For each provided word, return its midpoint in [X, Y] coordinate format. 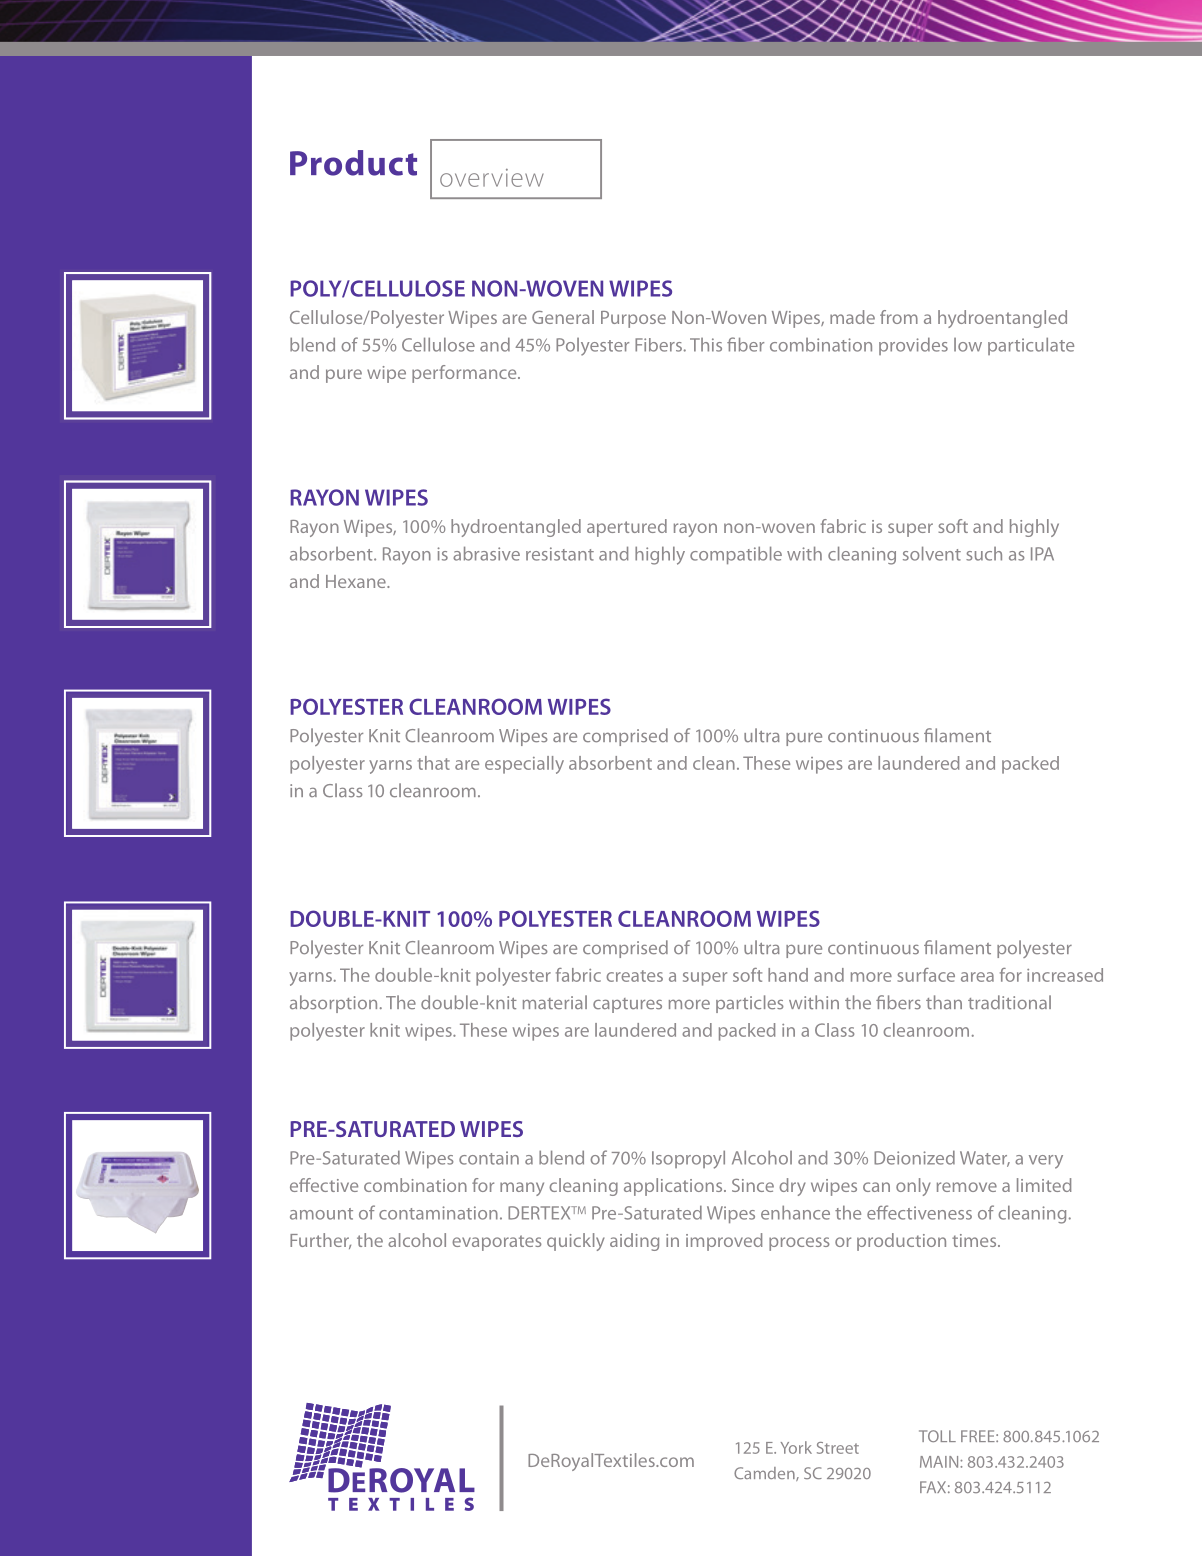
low [968, 345]
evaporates [497, 1243]
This [706, 345]
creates [634, 976]
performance [465, 374]
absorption [333, 1004]
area [977, 977]
